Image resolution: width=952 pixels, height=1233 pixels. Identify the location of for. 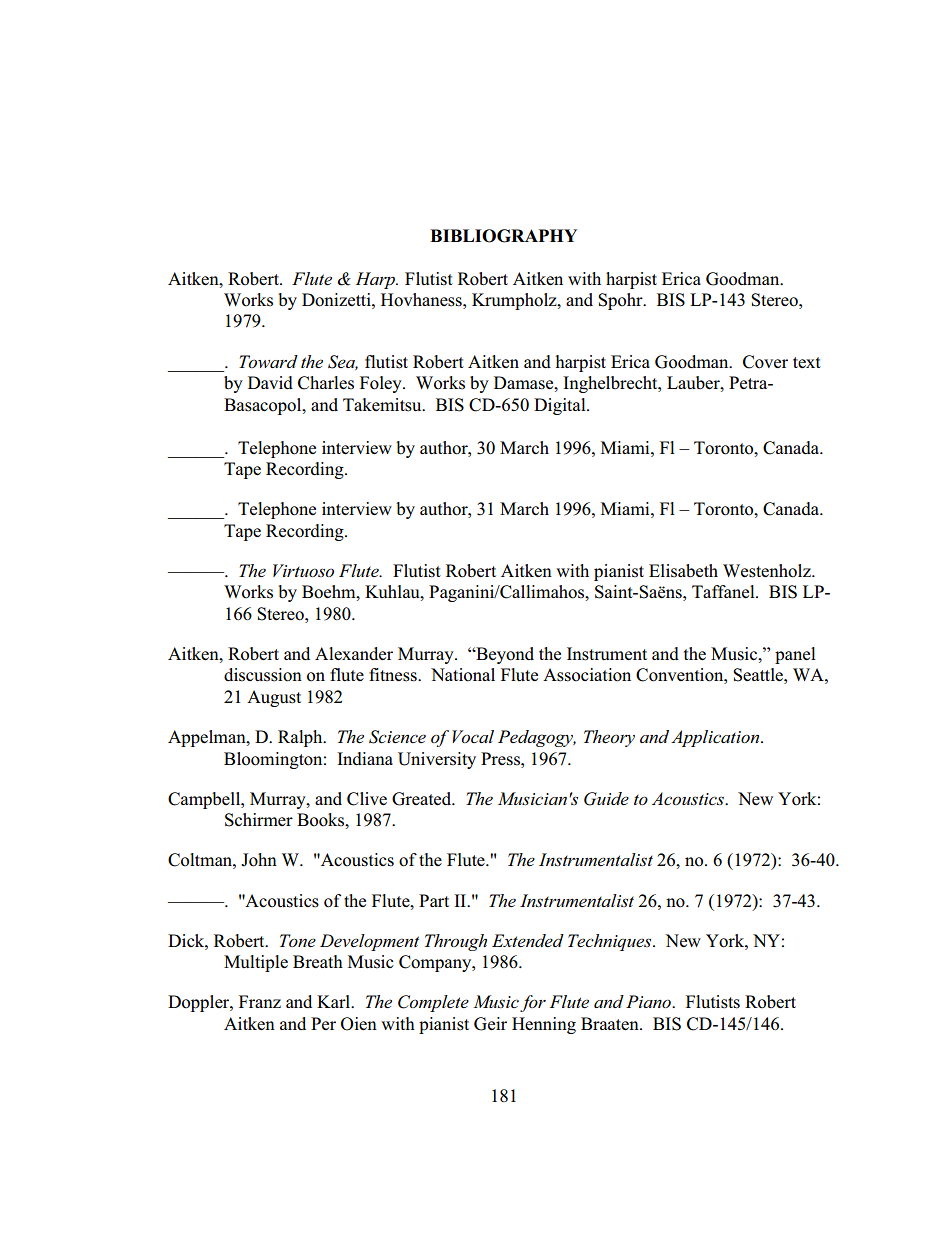
(533, 1003).
